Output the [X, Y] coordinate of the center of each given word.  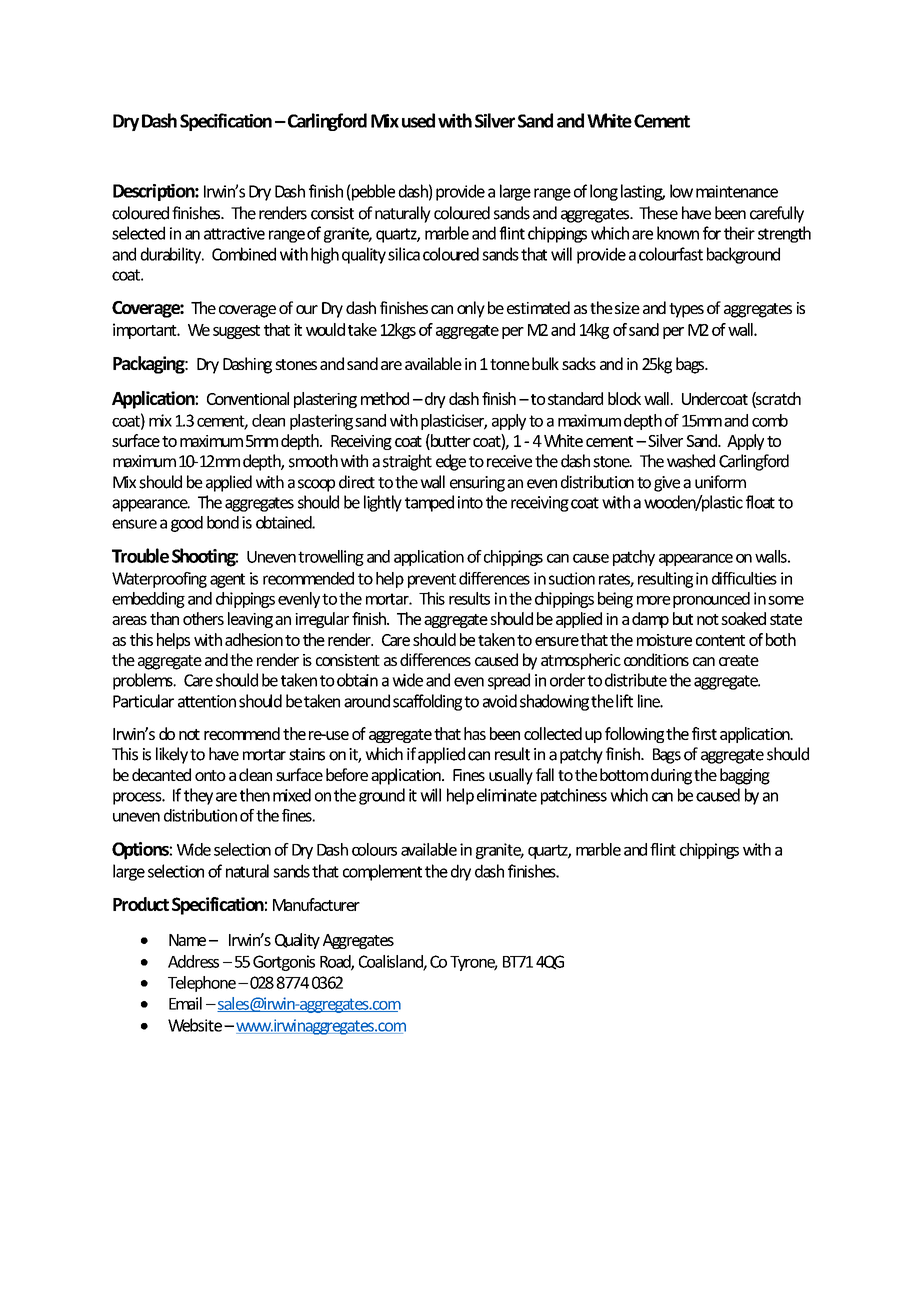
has [475, 733]
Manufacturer [316, 904]
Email [185, 1003]
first [704, 733]
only [471, 309]
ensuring [477, 484]
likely [172, 755]
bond [223, 522]
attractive [234, 233]
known [678, 233]
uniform [720, 482]
